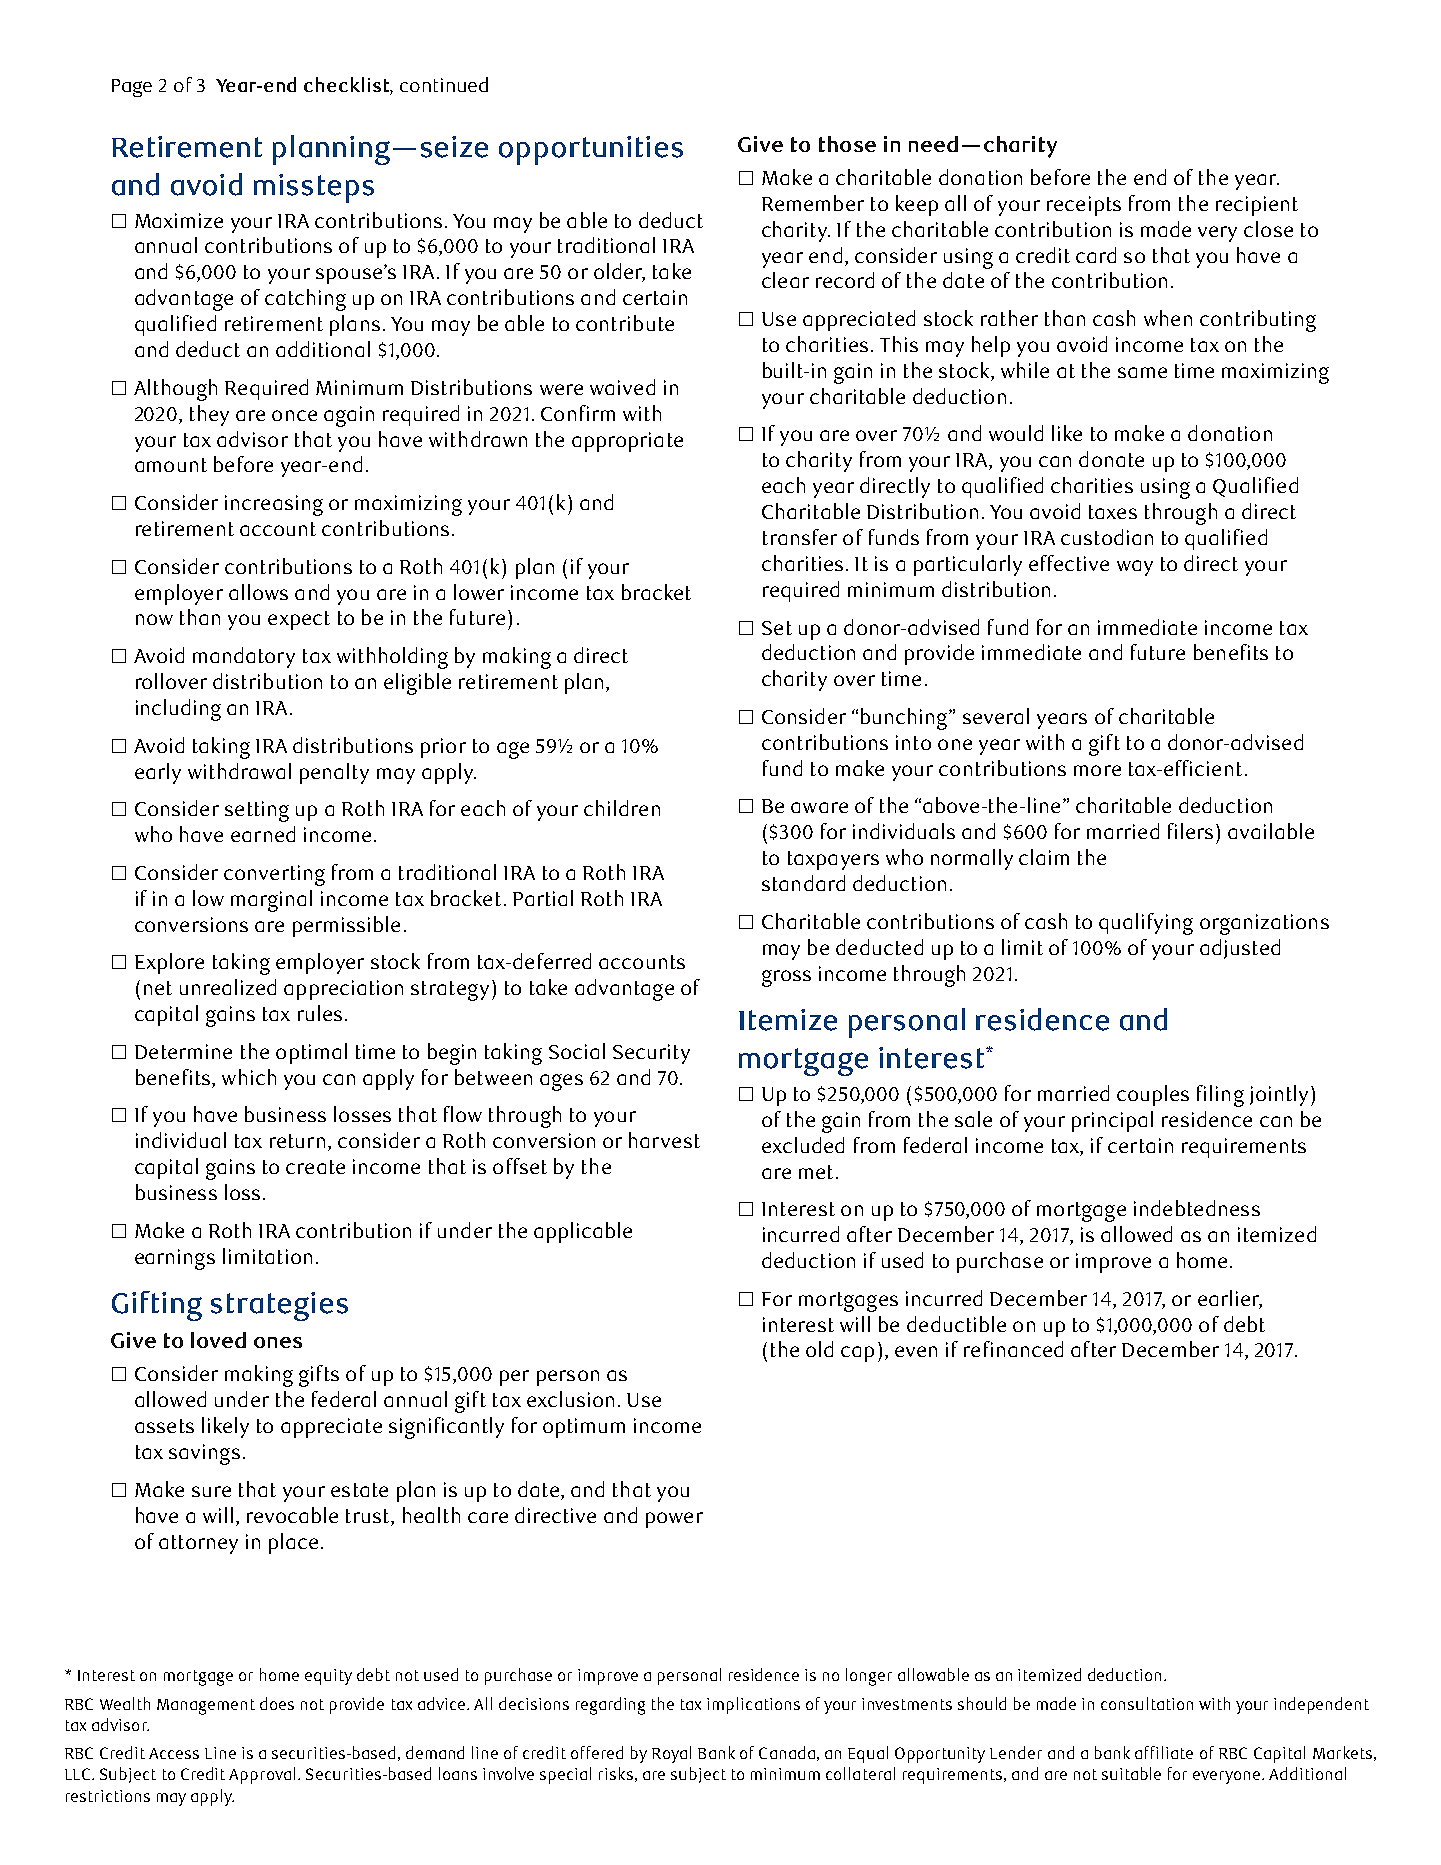  I want to click on recipient, so click(1257, 206).
